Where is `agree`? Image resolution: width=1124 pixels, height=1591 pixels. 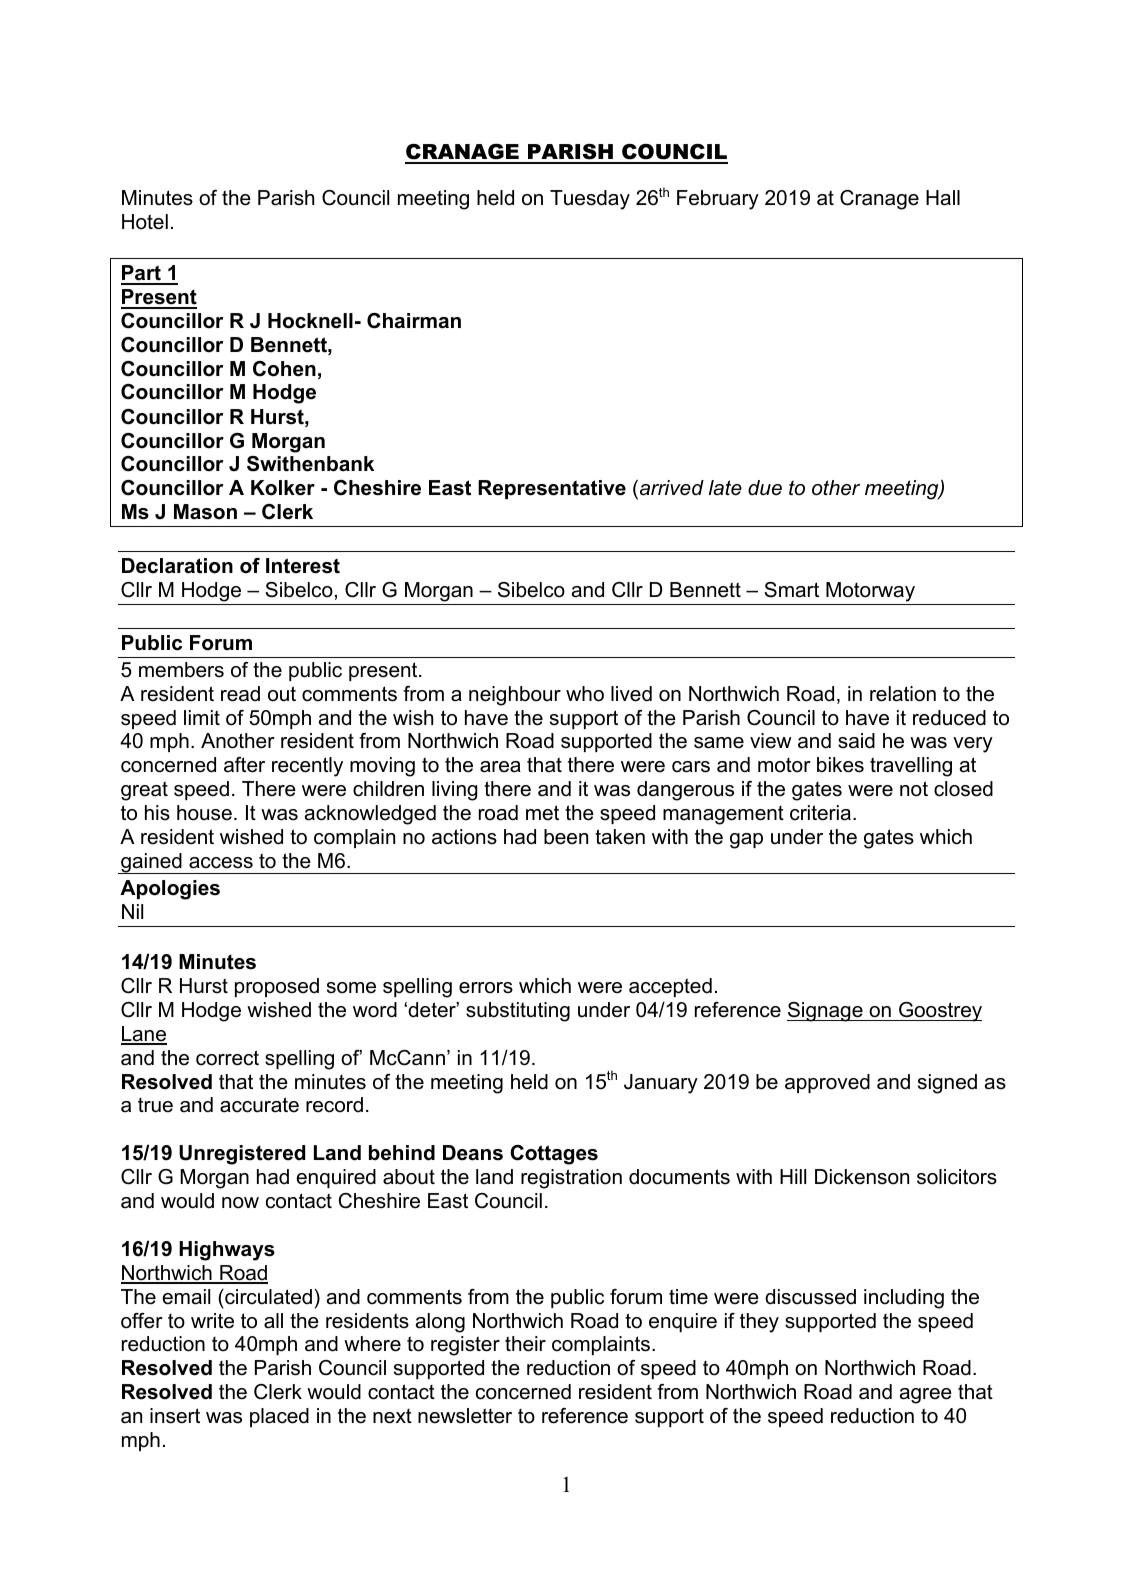
agree is located at coordinates (926, 1396).
